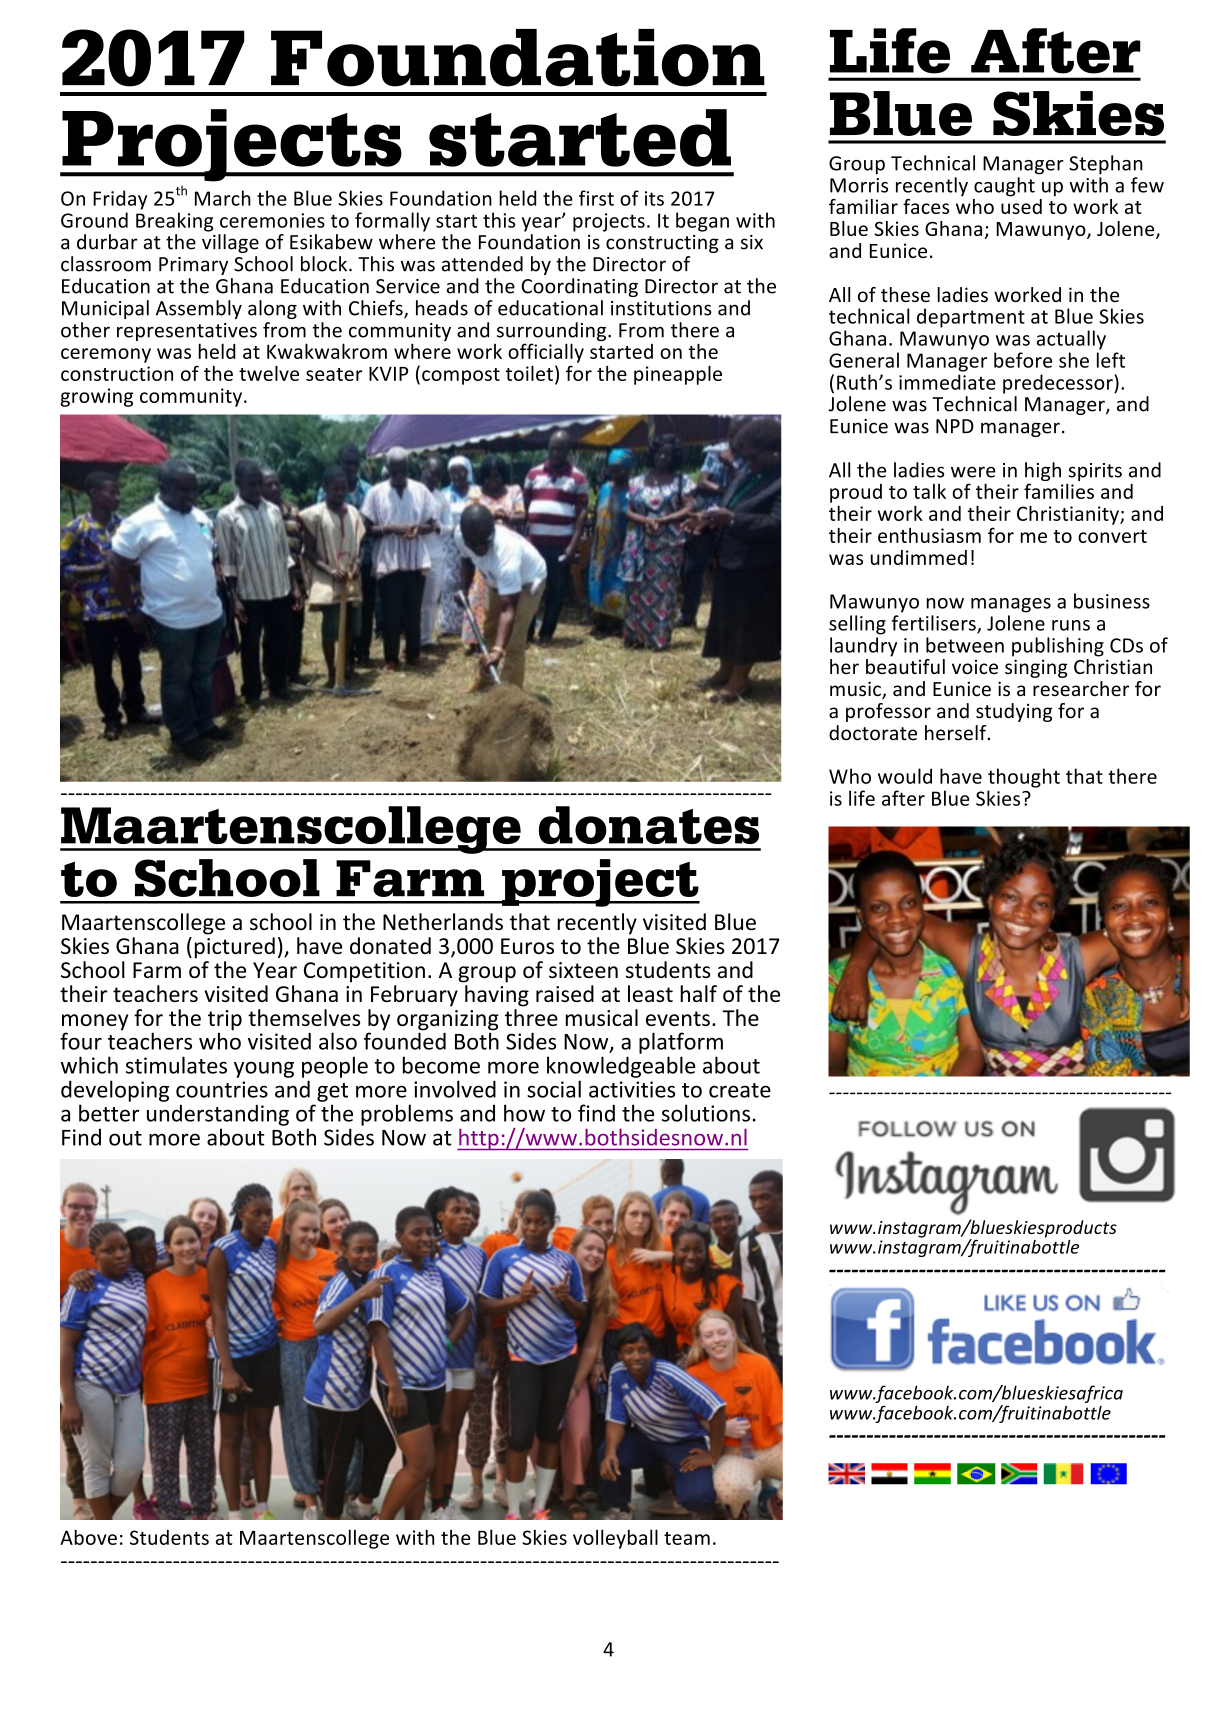  I want to click on volleyball, so click(615, 1539).
